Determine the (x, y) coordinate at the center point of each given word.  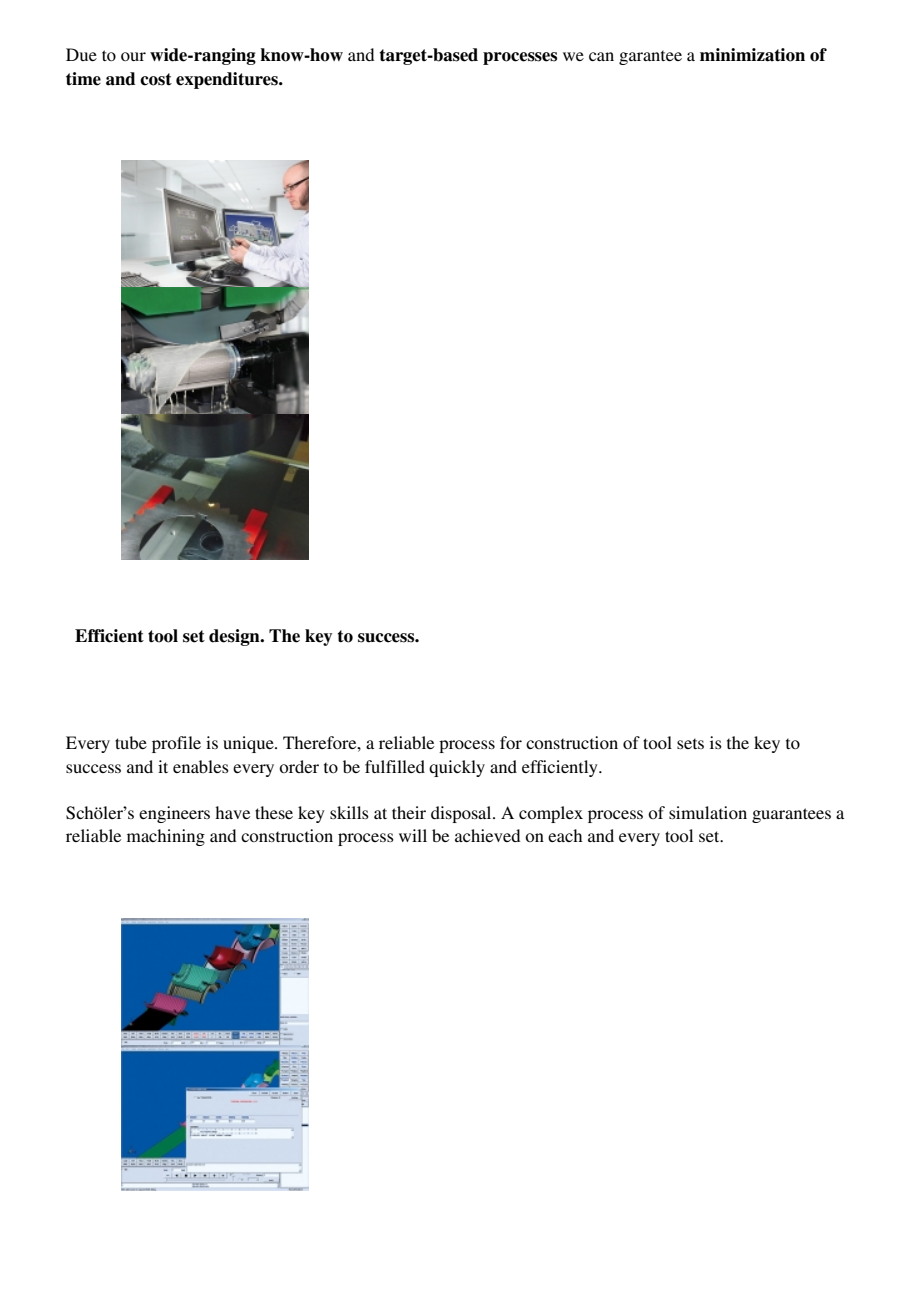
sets (690, 743)
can (601, 56)
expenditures (228, 80)
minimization (752, 55)
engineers (174, 814)
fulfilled (395, 766)
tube (131, 742)
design (235, 637)
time (83, 79)
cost (156, 79)
